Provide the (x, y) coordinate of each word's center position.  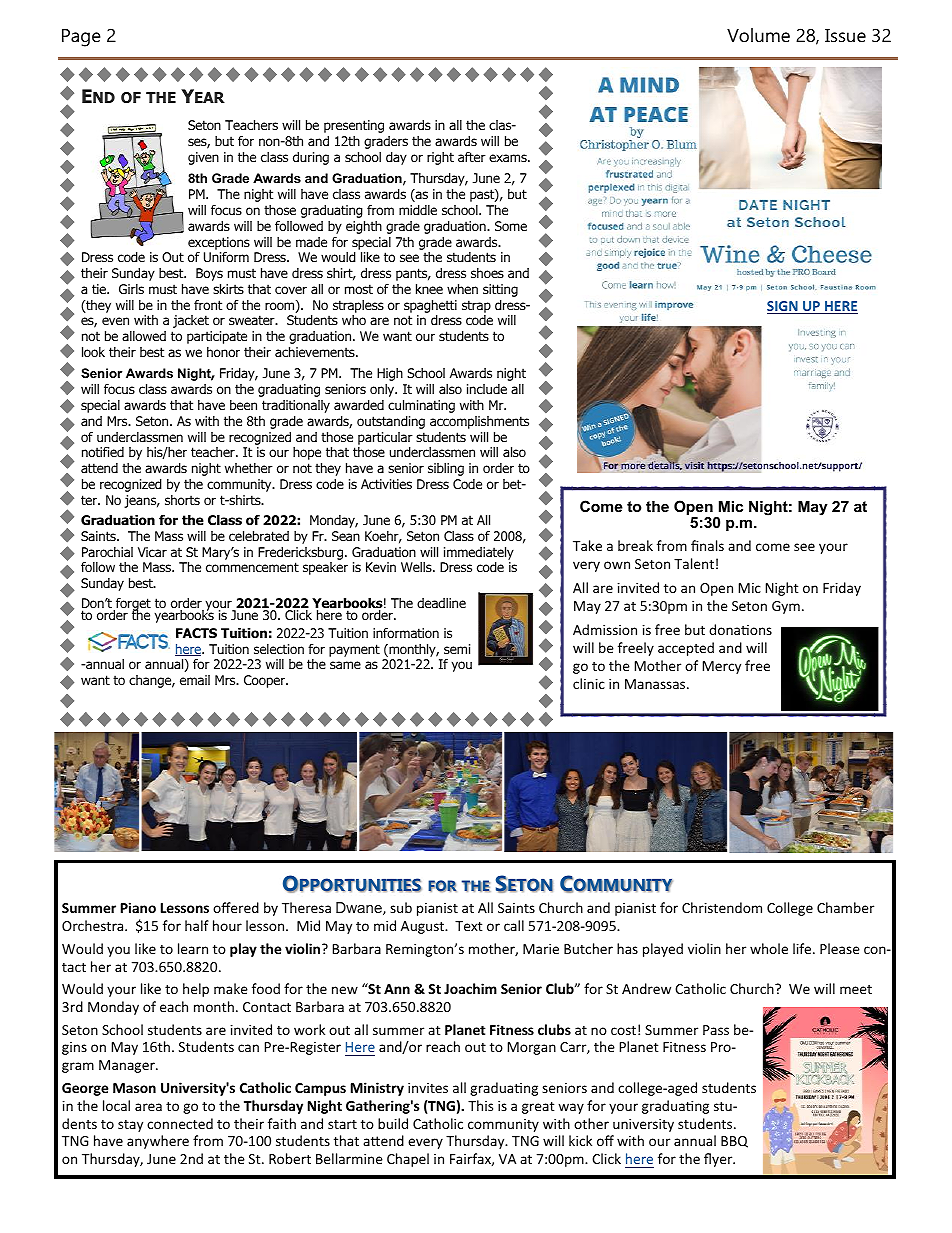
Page (81, 38)
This (480, 1105)
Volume (758, 35)
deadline (441, 603)
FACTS (196, 633)
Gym (786, 607)
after (472, 157)
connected (180, 1123)
